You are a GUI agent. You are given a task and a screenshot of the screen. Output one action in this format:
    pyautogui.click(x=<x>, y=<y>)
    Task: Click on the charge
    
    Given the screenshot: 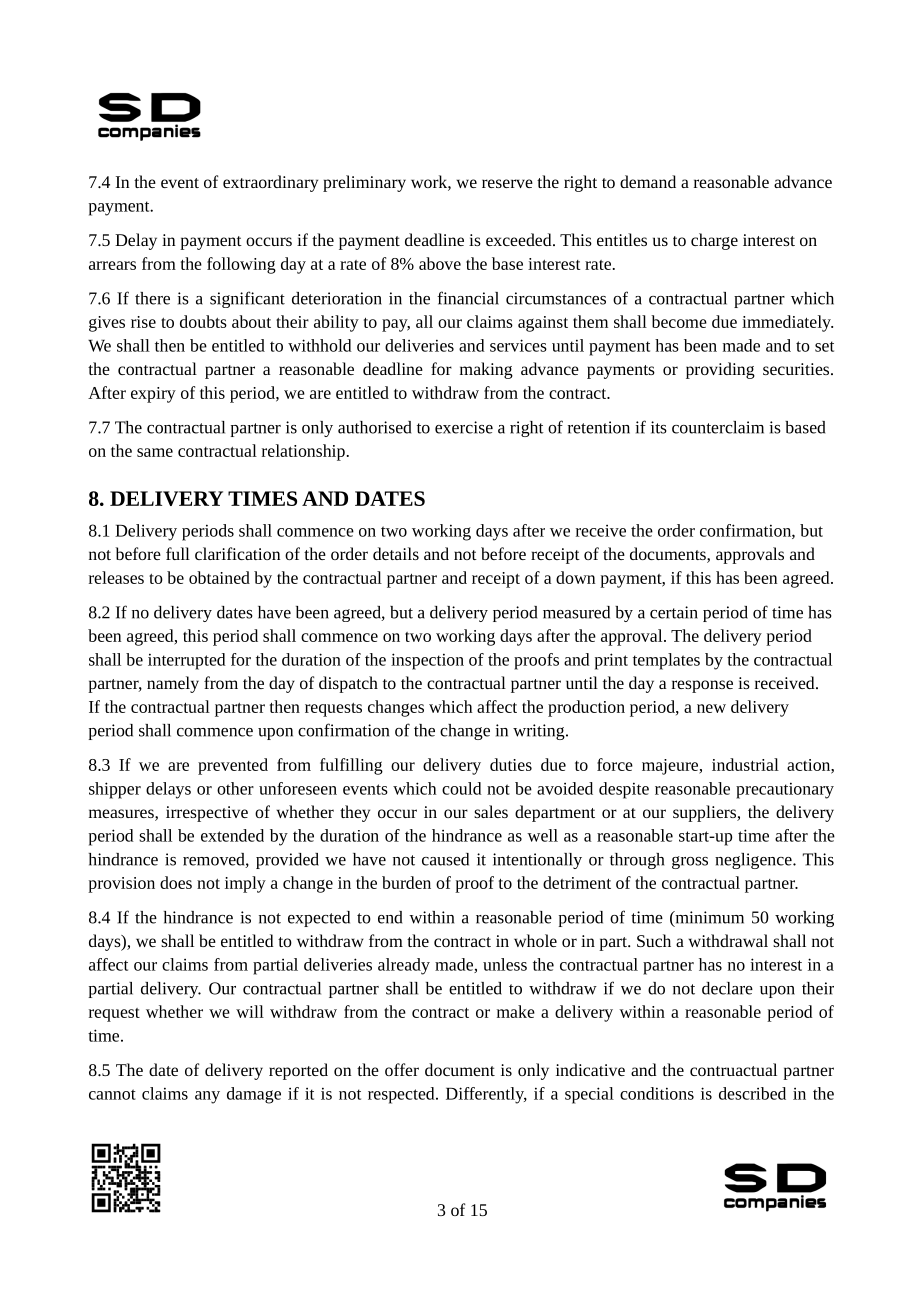 What is the action you would take?
    pyautogui.click(x=714, y=241)
